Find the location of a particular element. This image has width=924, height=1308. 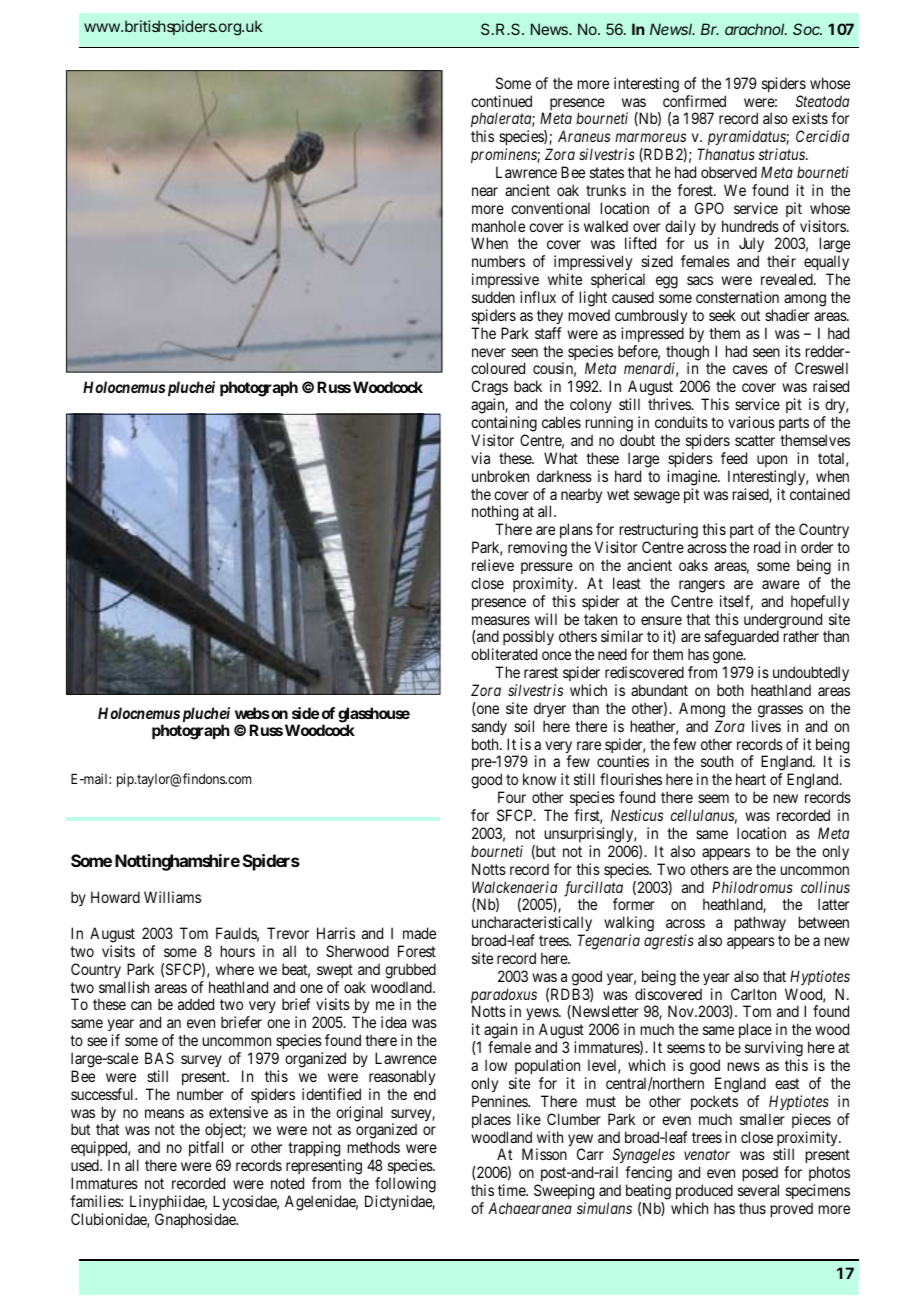

pitfall is located at coordinates (208, 1150).
